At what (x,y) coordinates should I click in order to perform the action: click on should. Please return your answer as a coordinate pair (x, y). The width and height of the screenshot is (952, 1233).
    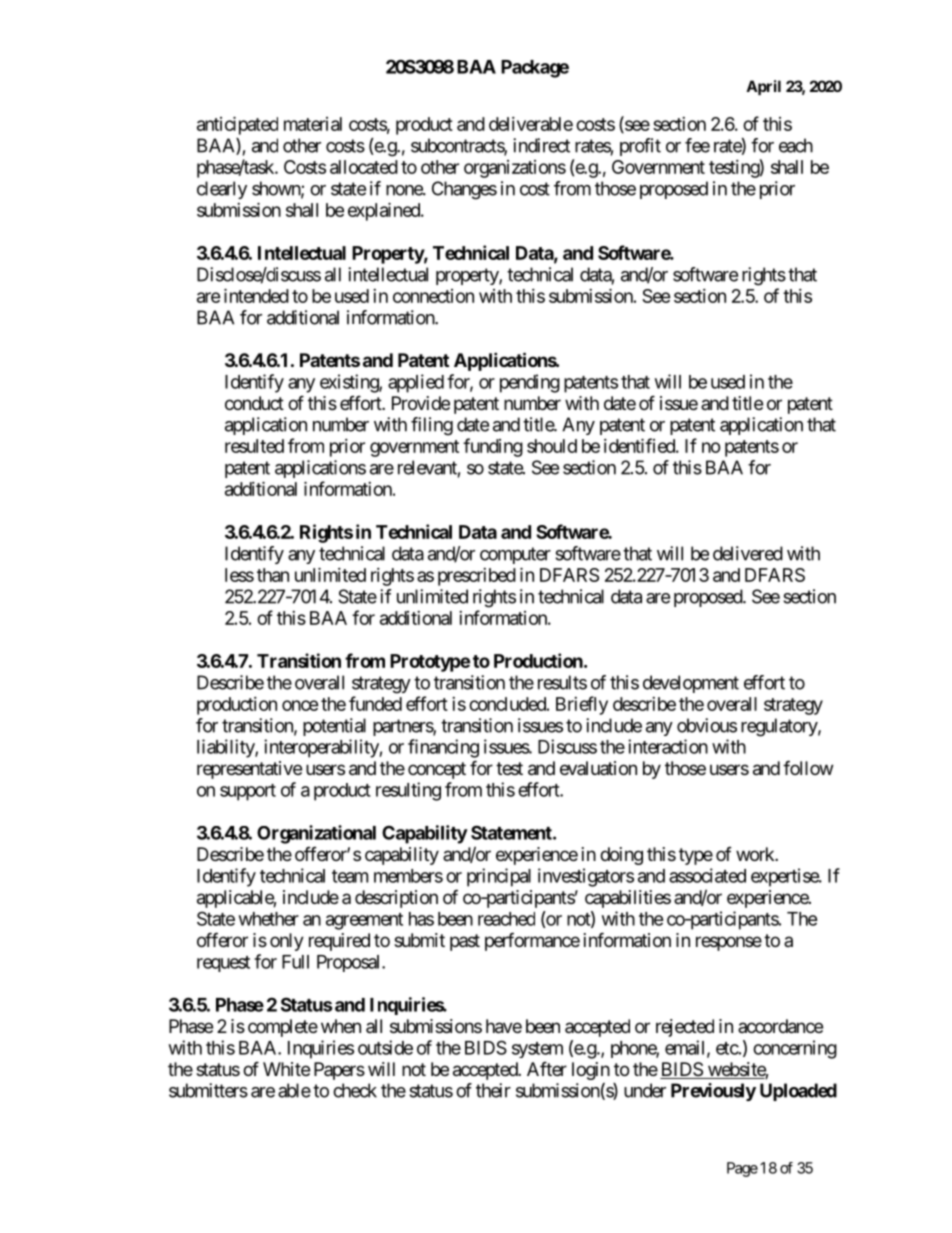
    Looking at the image, I should click on (552, 446).
